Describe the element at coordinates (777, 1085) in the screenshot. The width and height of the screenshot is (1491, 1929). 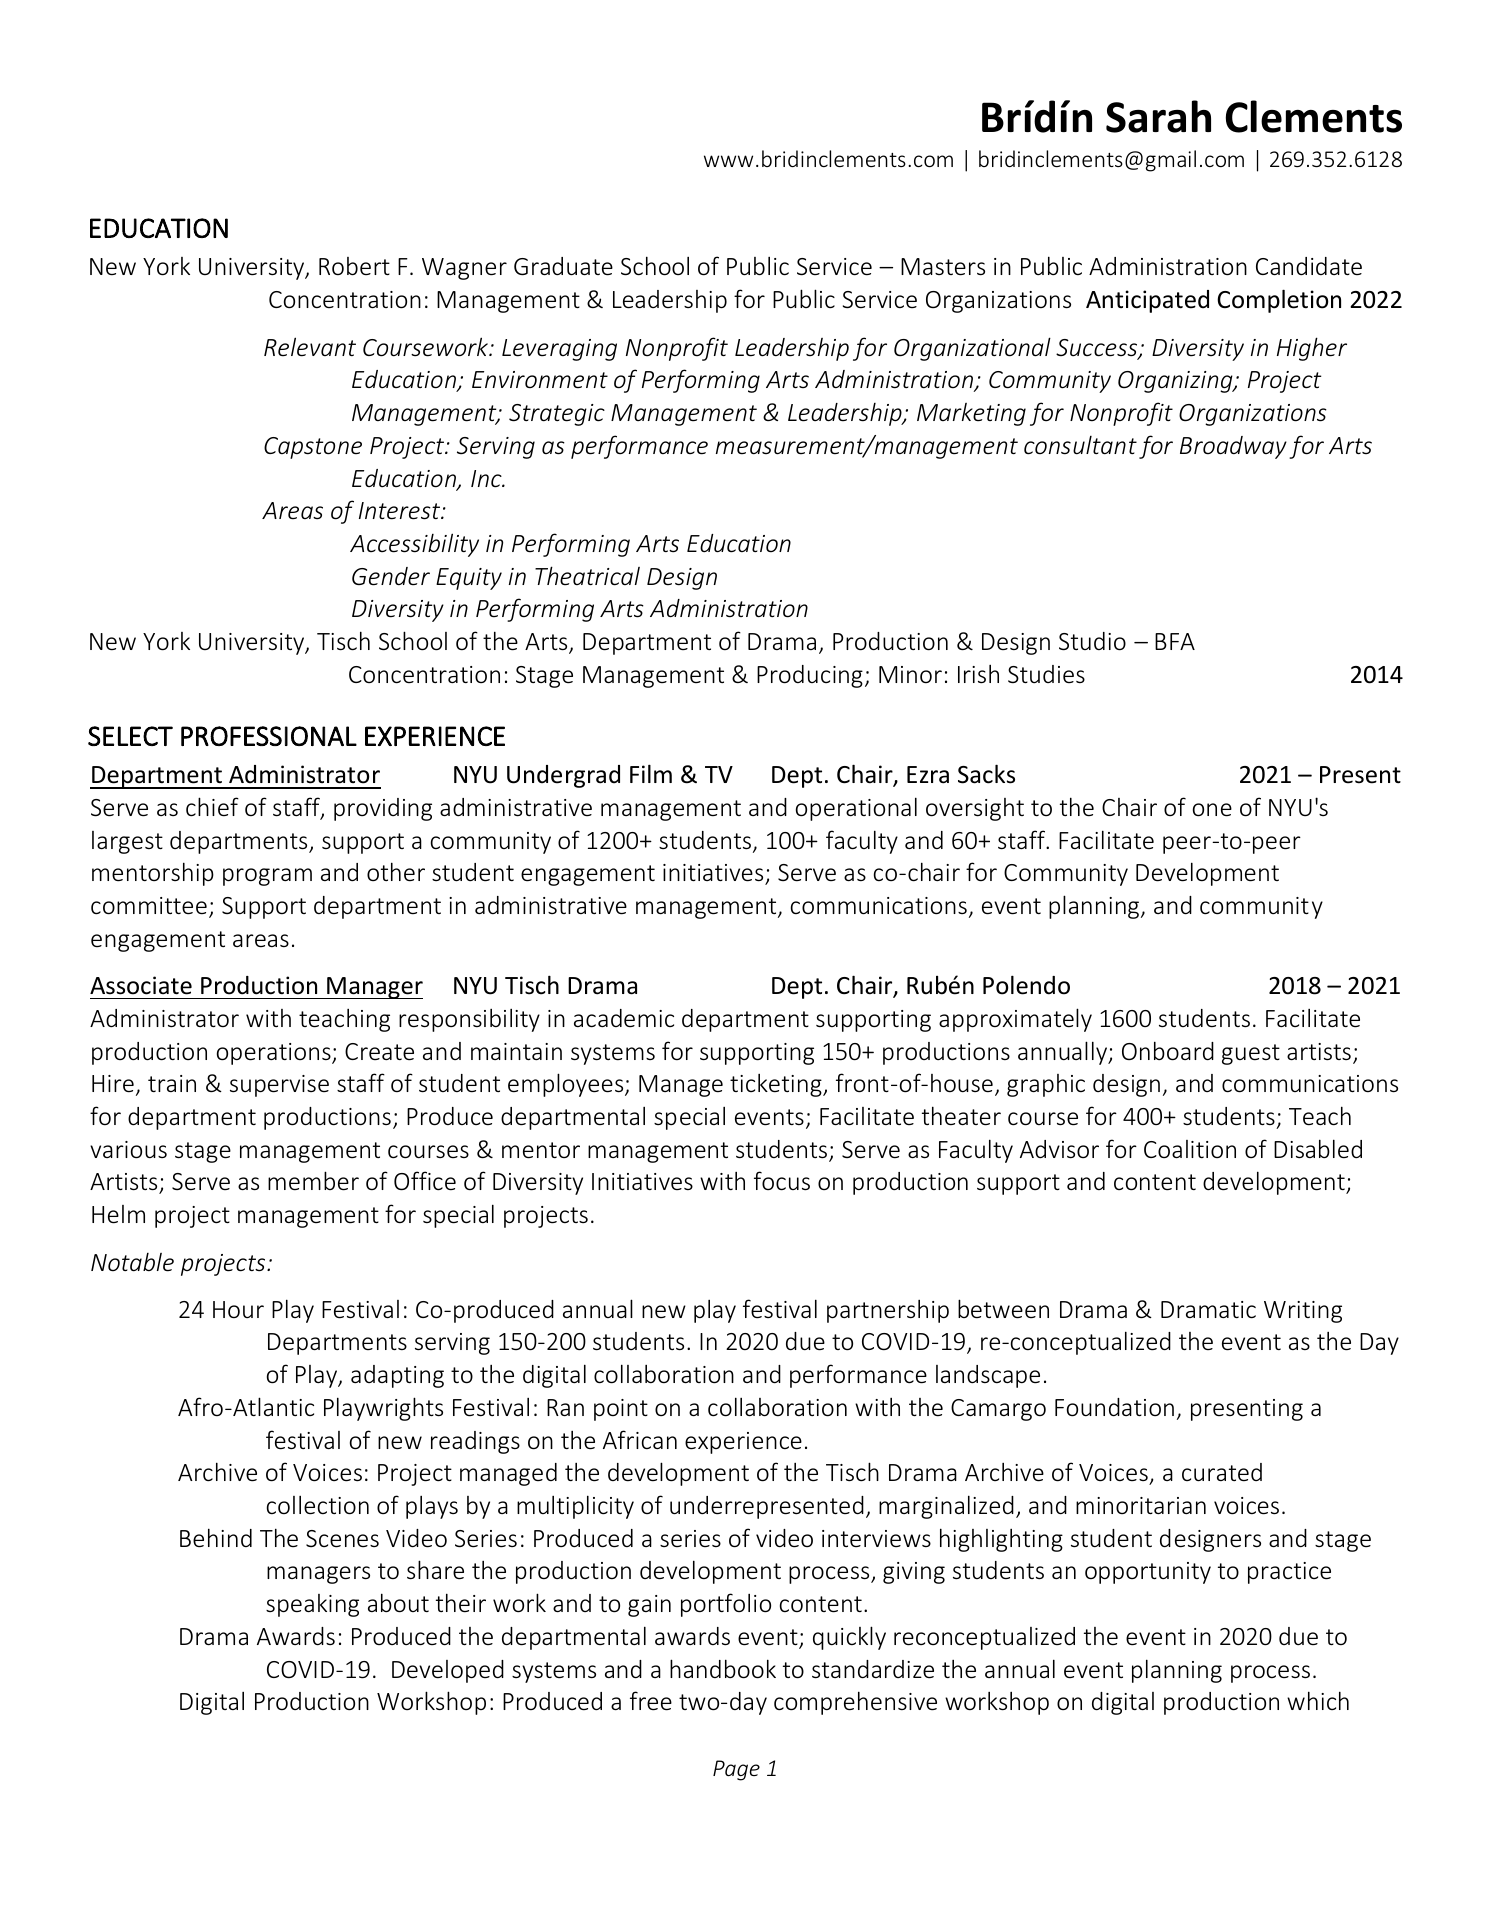
I see `ticketing` at that location.
